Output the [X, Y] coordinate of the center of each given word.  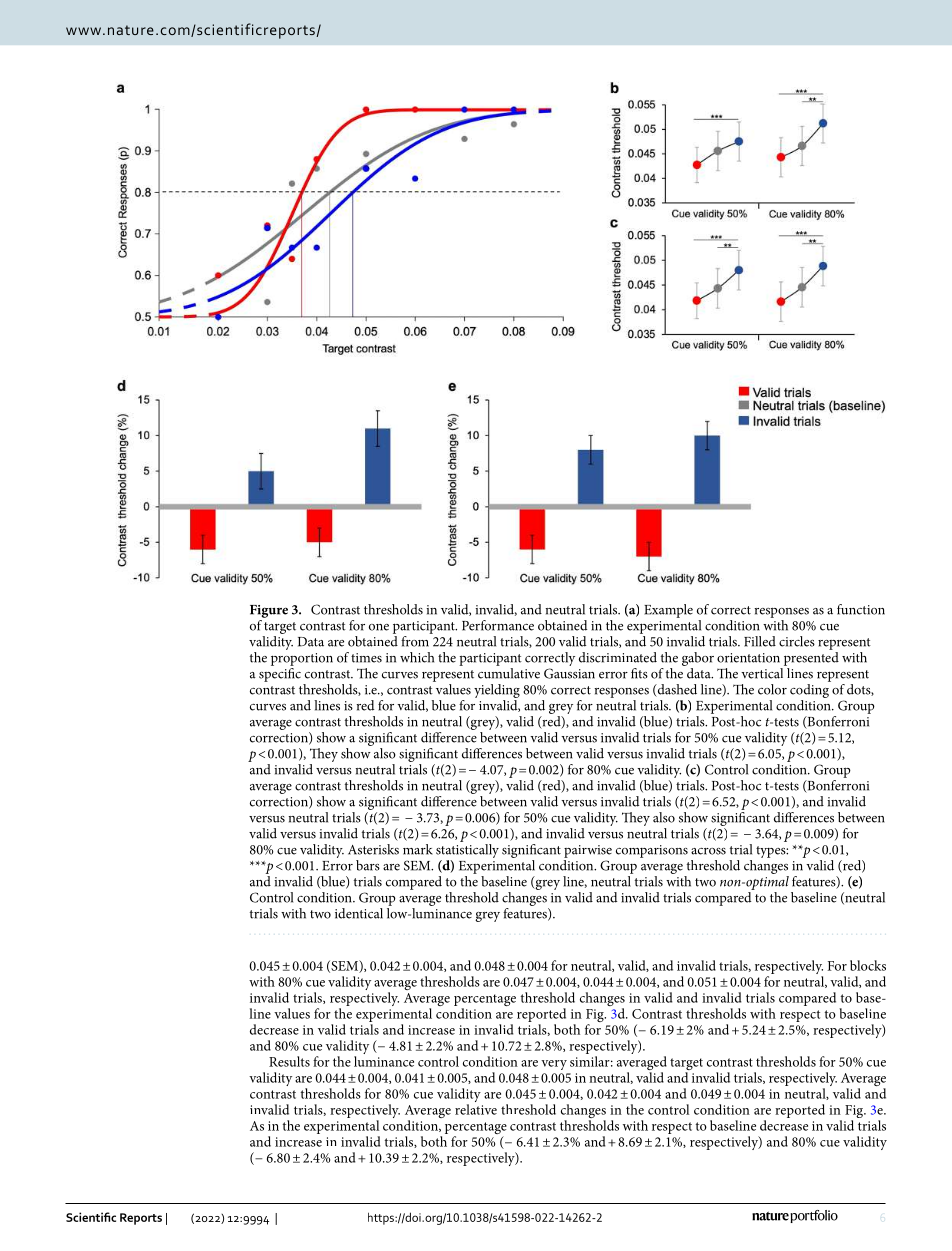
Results [289, 1061]
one [379, 627]
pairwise [588, 851]
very [554, 1065]
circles [797, 641]
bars [368, 865]
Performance [498, 625]
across [708, 851]
